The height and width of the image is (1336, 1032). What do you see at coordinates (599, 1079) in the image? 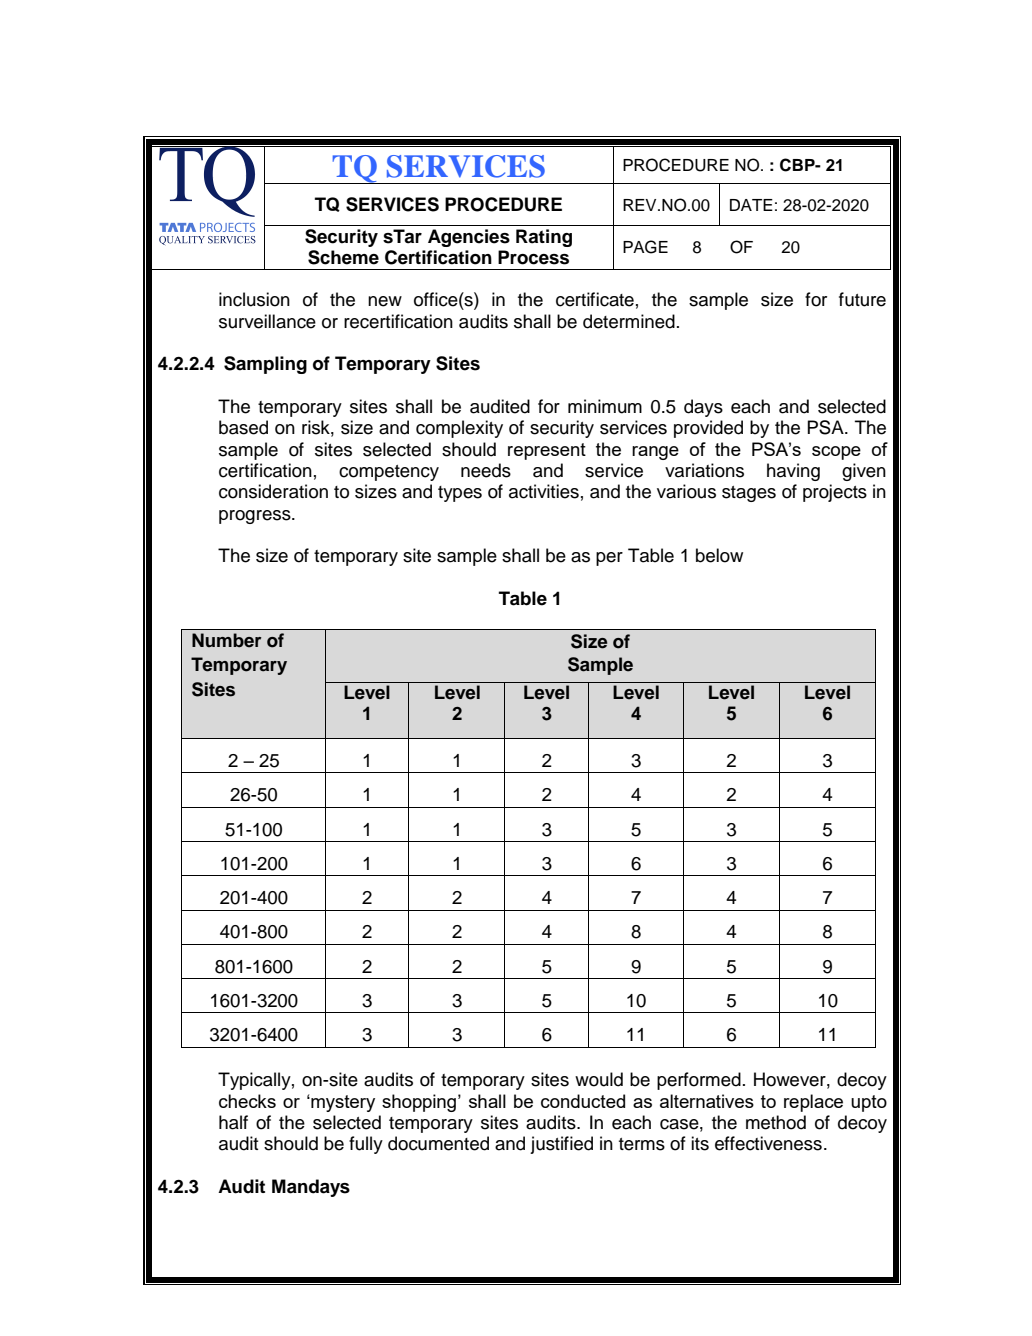
I see `would` at bounding box center [599, 1079].
